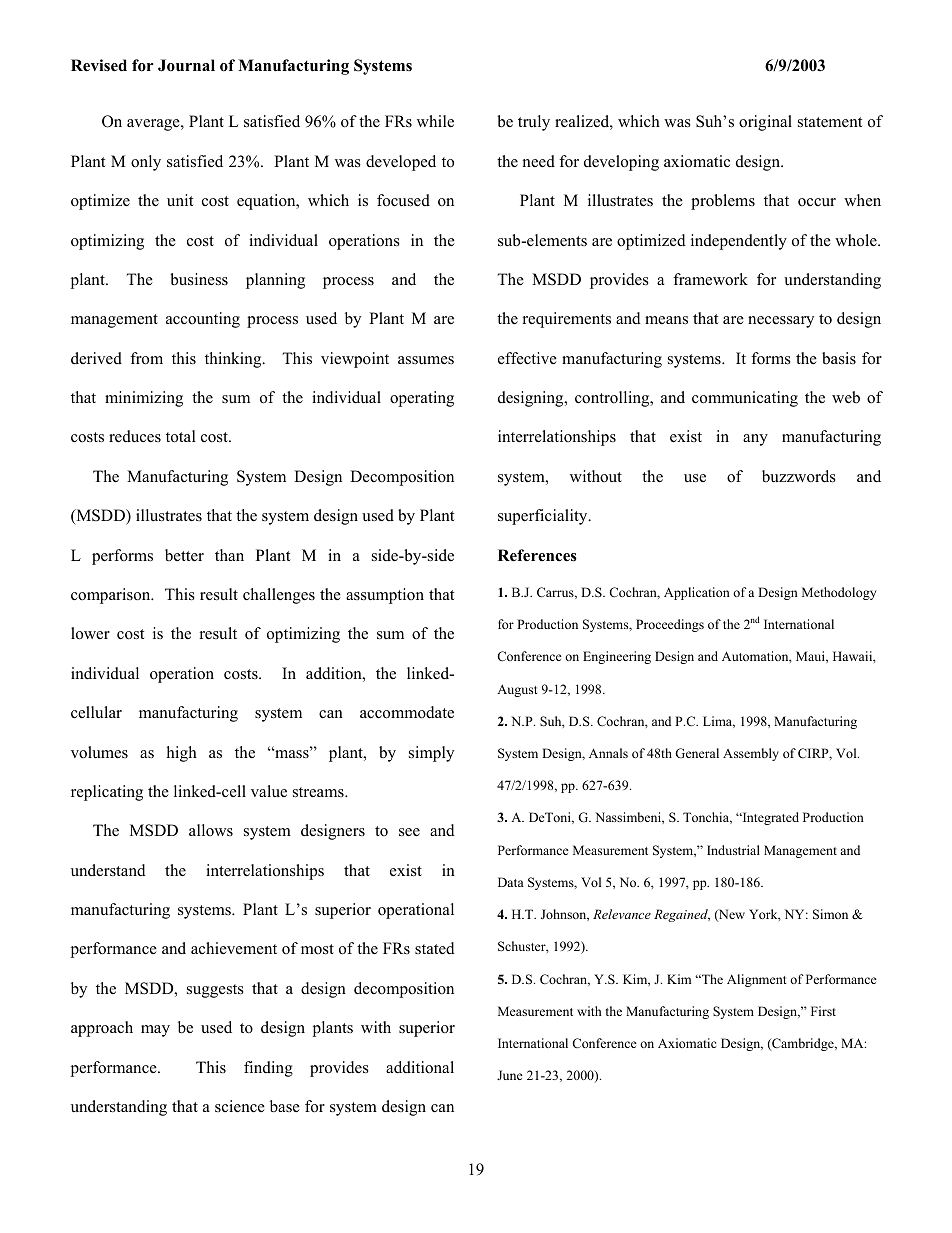 The image size is (952, 1233). What do you see at coordinates (839, 593) in the screenshot?
I see `Methodology` at bounding box center [839, 593].
